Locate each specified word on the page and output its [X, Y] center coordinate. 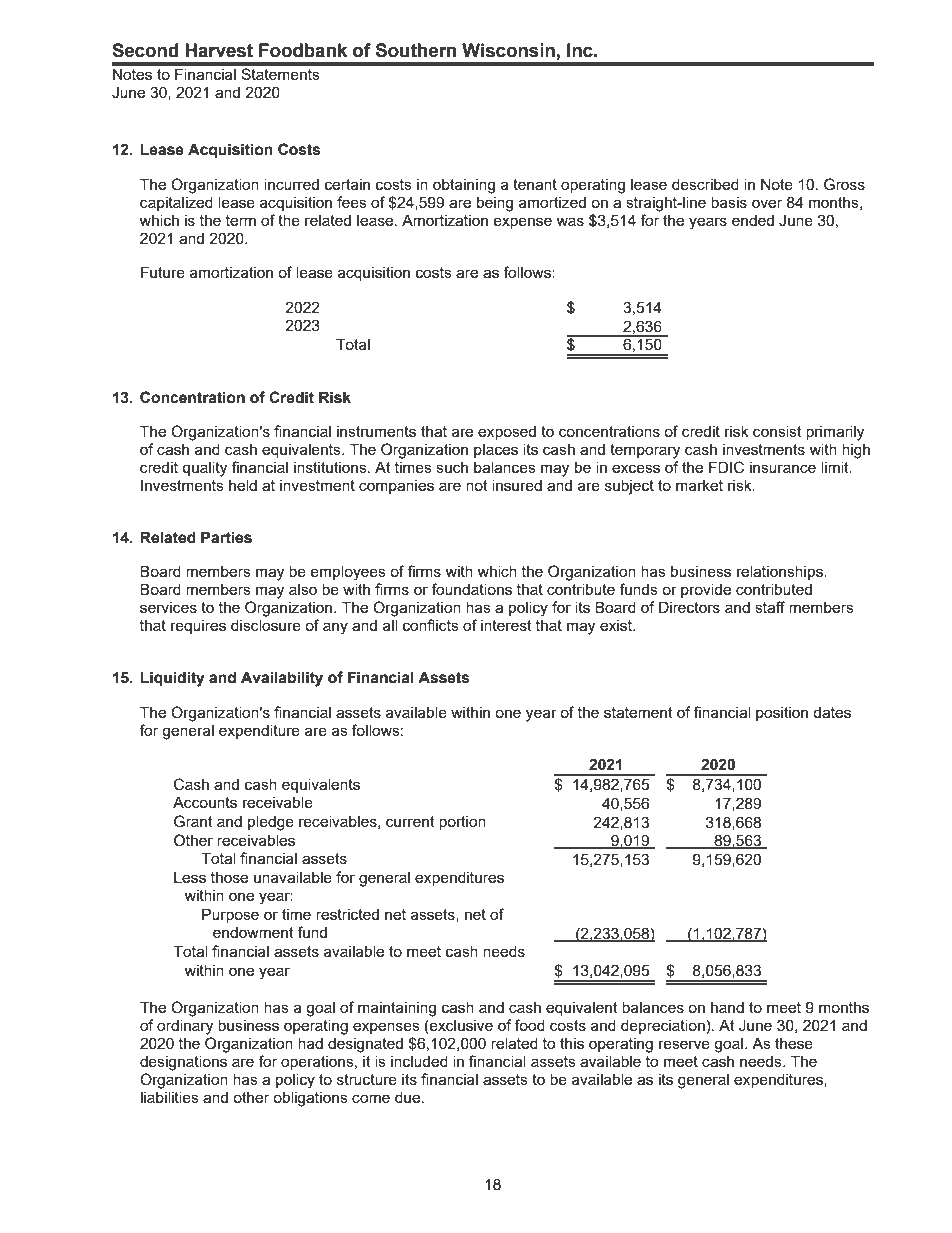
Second [145, 50]
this [572, 1043]
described [705, 184]
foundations [471, 589]
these [794, 1043]
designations [183, 1063]
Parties [226, 537]
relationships [781, 572]
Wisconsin [508, 50]
